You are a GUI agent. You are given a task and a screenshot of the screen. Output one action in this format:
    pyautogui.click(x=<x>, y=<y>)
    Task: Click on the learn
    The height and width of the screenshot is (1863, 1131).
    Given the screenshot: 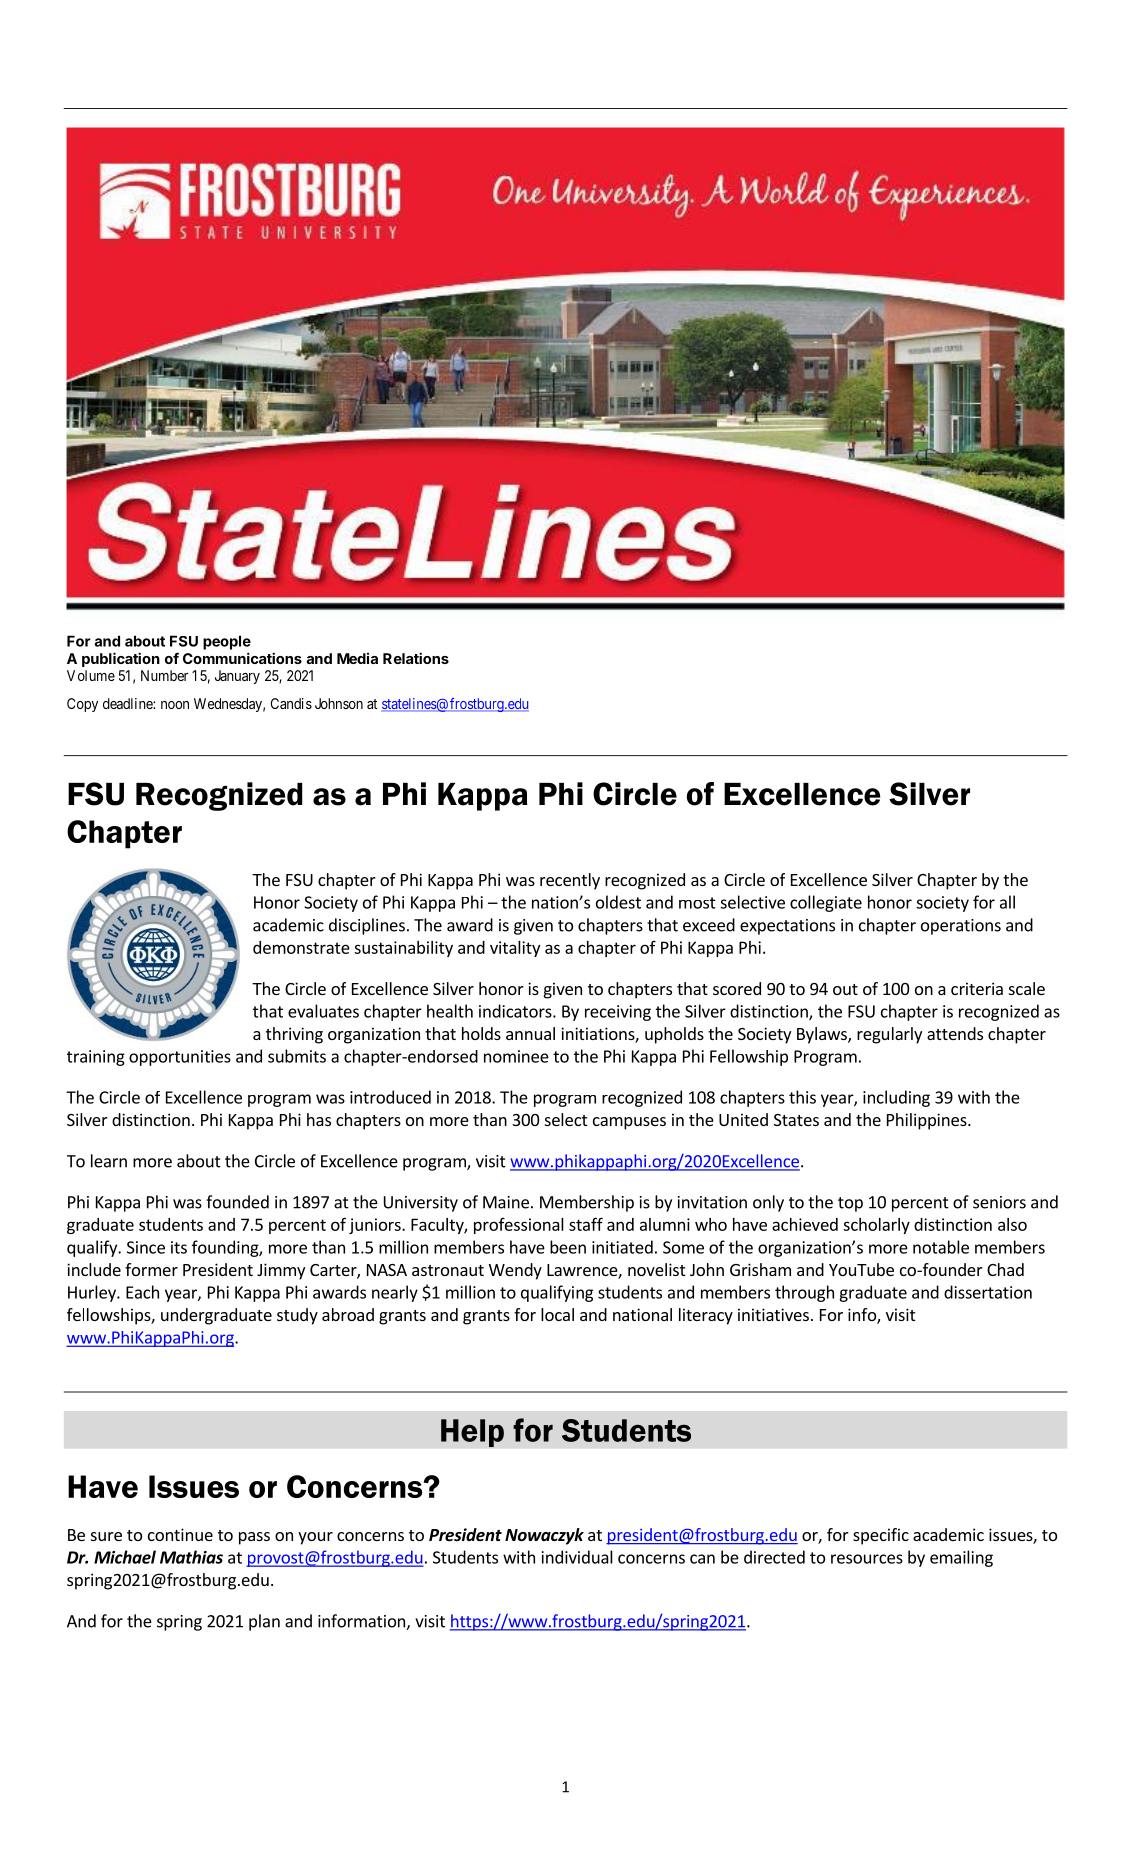 What is the action you would take?
    pyautogui.click(x=109, y=1161)
